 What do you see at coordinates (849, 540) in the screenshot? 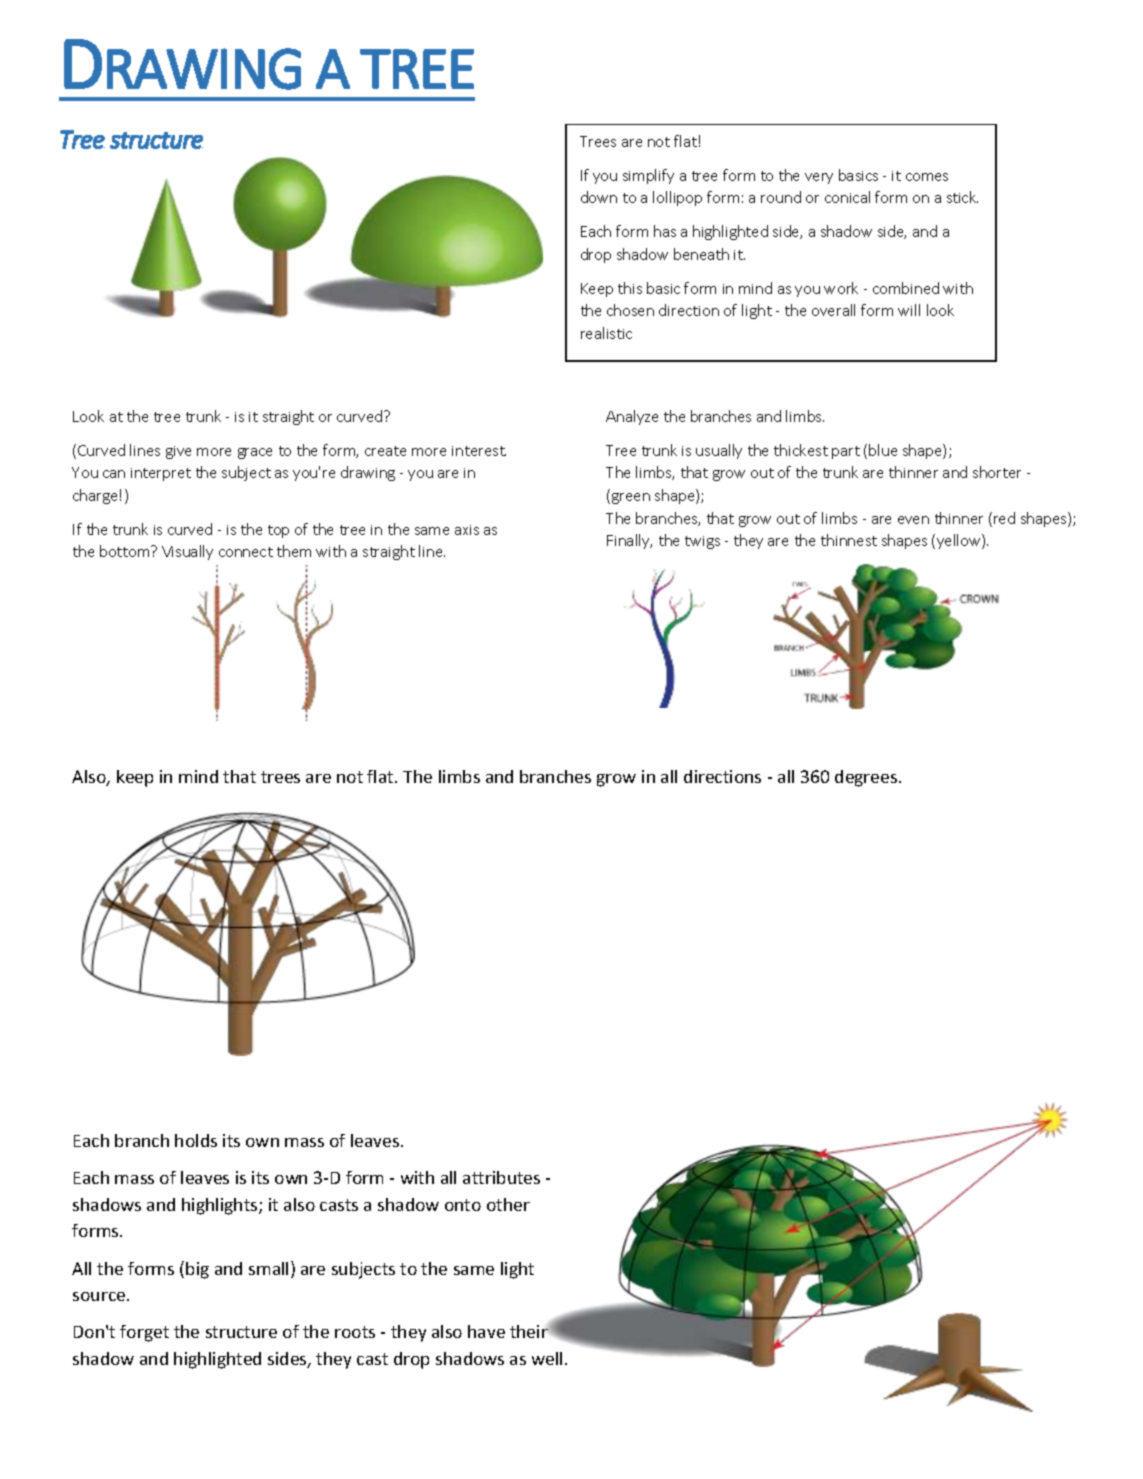
I see `thinnest` at bounding box center [849, 540].
